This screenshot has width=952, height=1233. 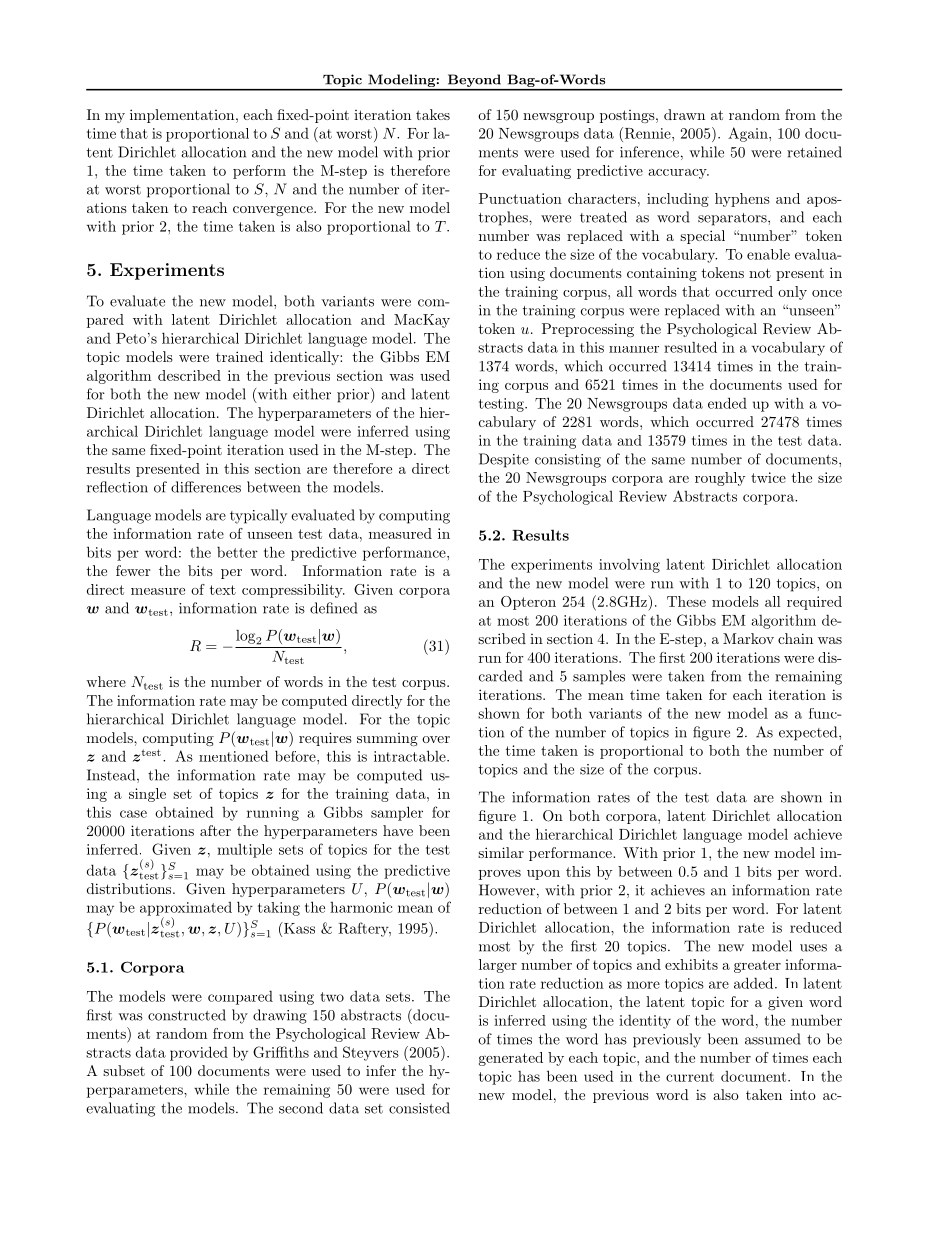 What do you see at coordinates (433, 114) in the screenshot?
I see `takes` at bounding box center [433, 114].
